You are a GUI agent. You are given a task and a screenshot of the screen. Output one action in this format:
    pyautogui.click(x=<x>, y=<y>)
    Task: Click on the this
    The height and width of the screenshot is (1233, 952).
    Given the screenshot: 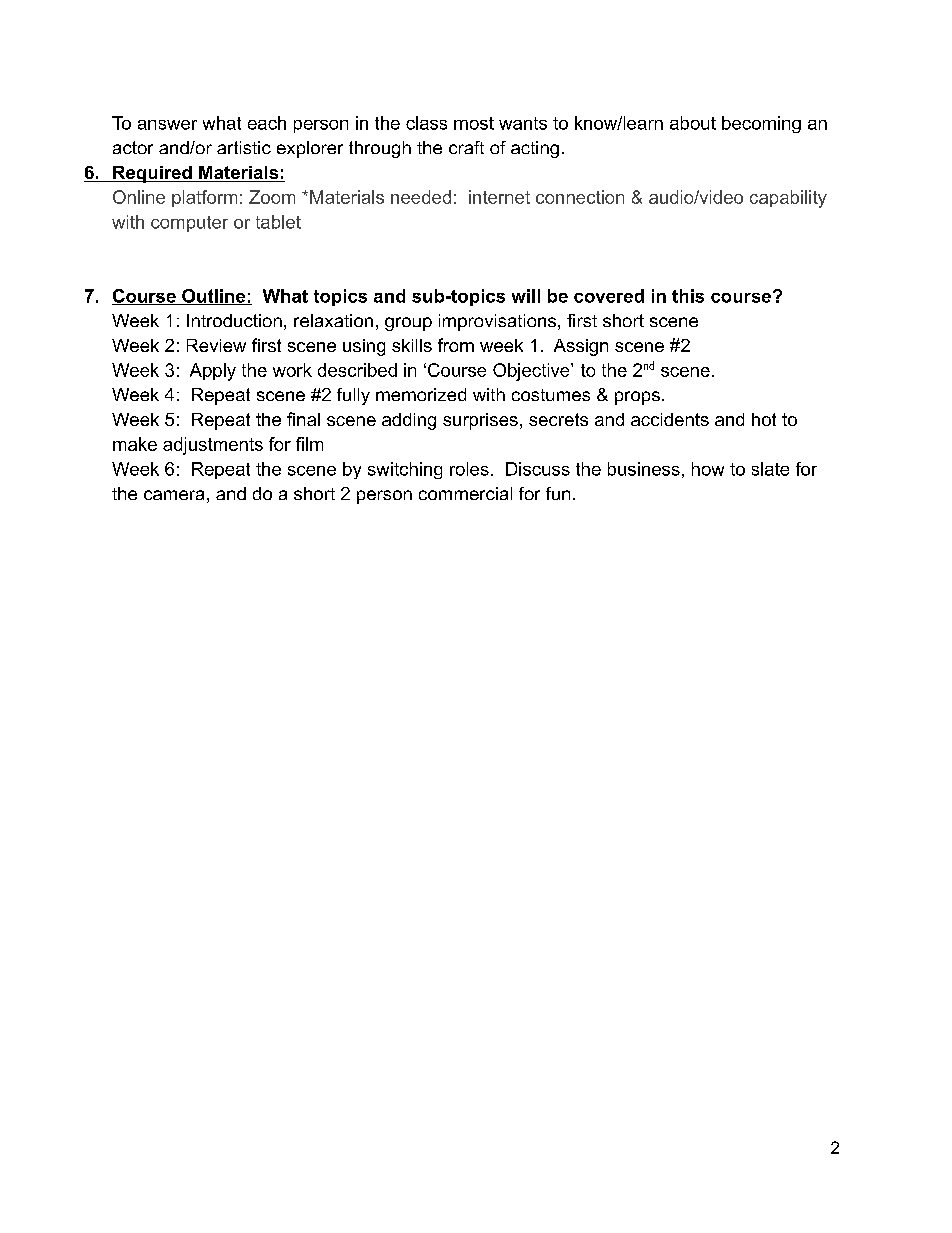 What is the action you would take?
    pyautogui.click(x=688, y=296)
